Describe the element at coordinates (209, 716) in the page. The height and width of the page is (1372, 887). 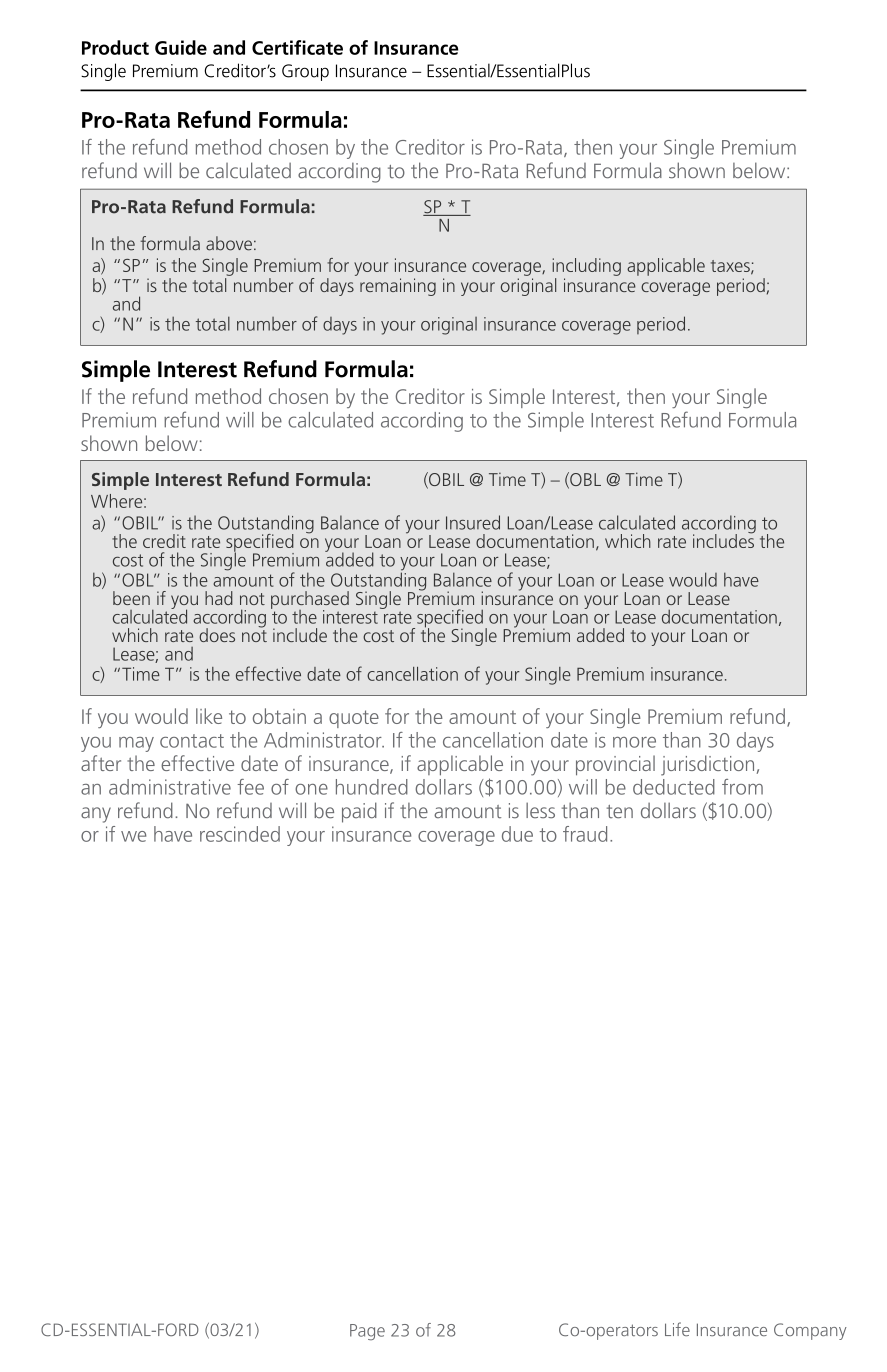
I see `like` at that location.
